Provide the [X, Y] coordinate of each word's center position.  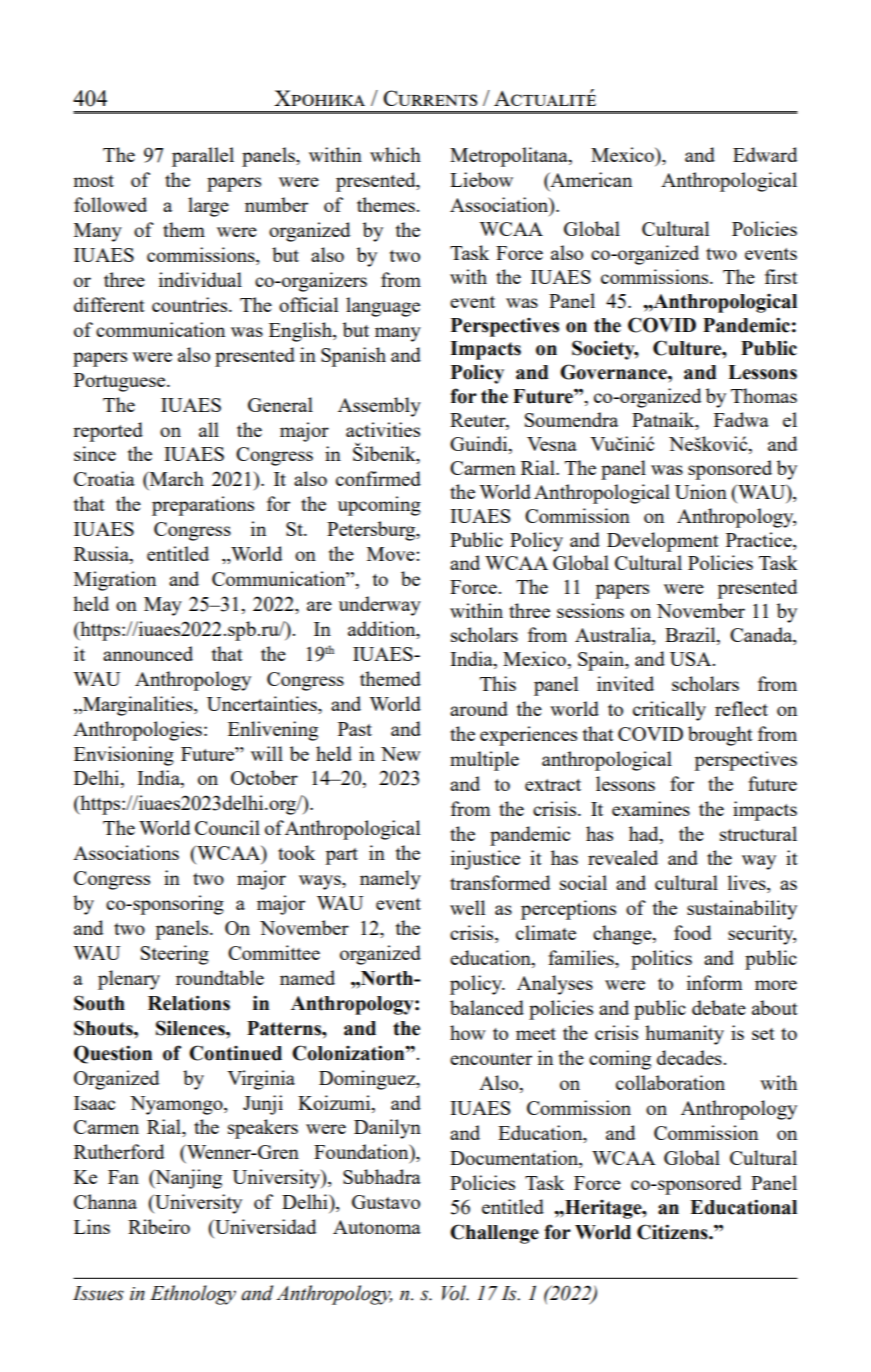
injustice [485, 860]
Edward [765, 154]
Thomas [764, 395]
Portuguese [121, 382]
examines [651, 808]
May [163, 606]
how [468, 1032]
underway [380, 606]
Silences [191, 1028]
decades [690, 1057]
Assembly [379, 407]
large [208, 207]
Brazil [691, 636]
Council [227, 827]
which [395, 154]
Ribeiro [159, 1226]
